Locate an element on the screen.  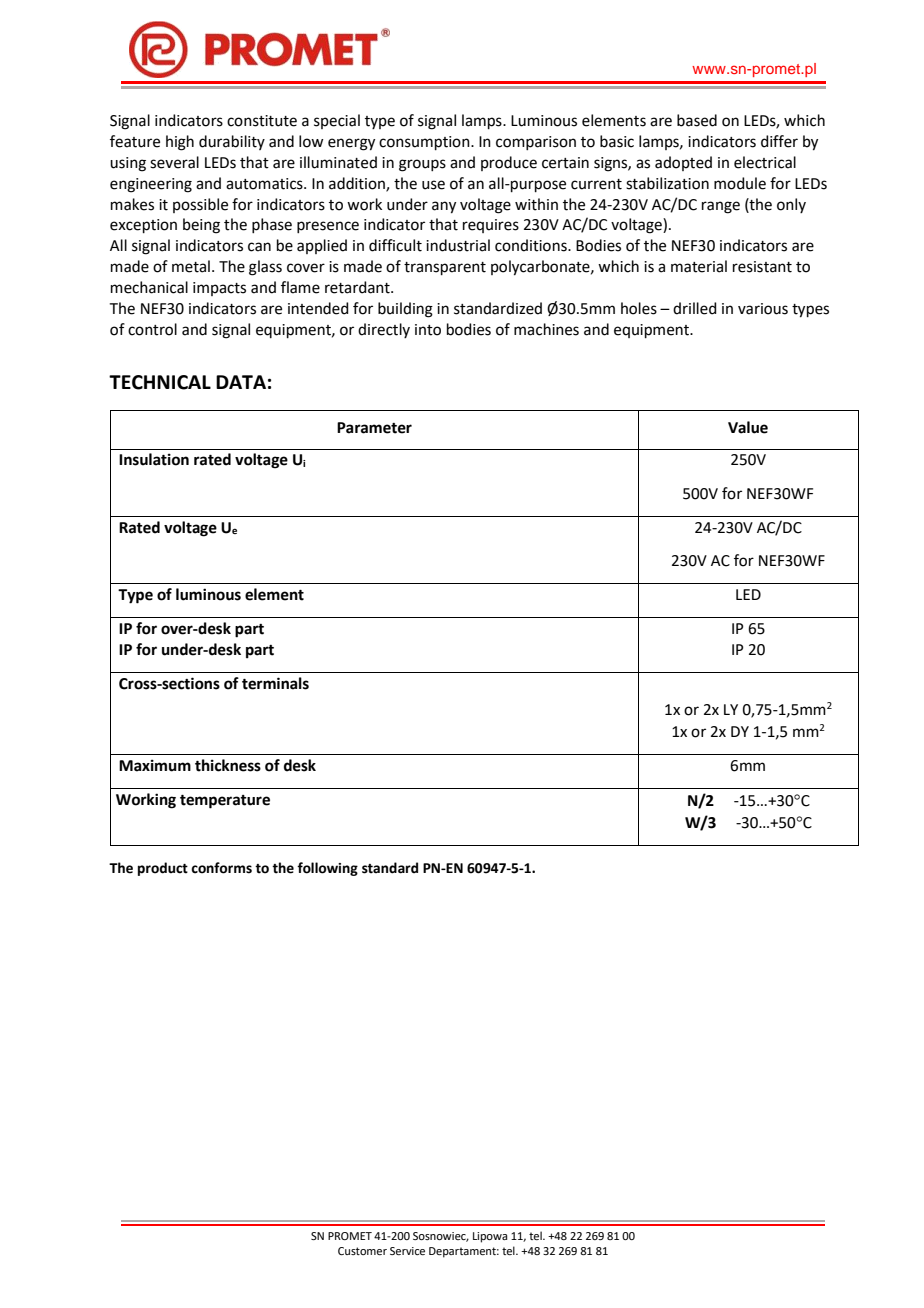
Parameter is located at coordinates (374, 428).
